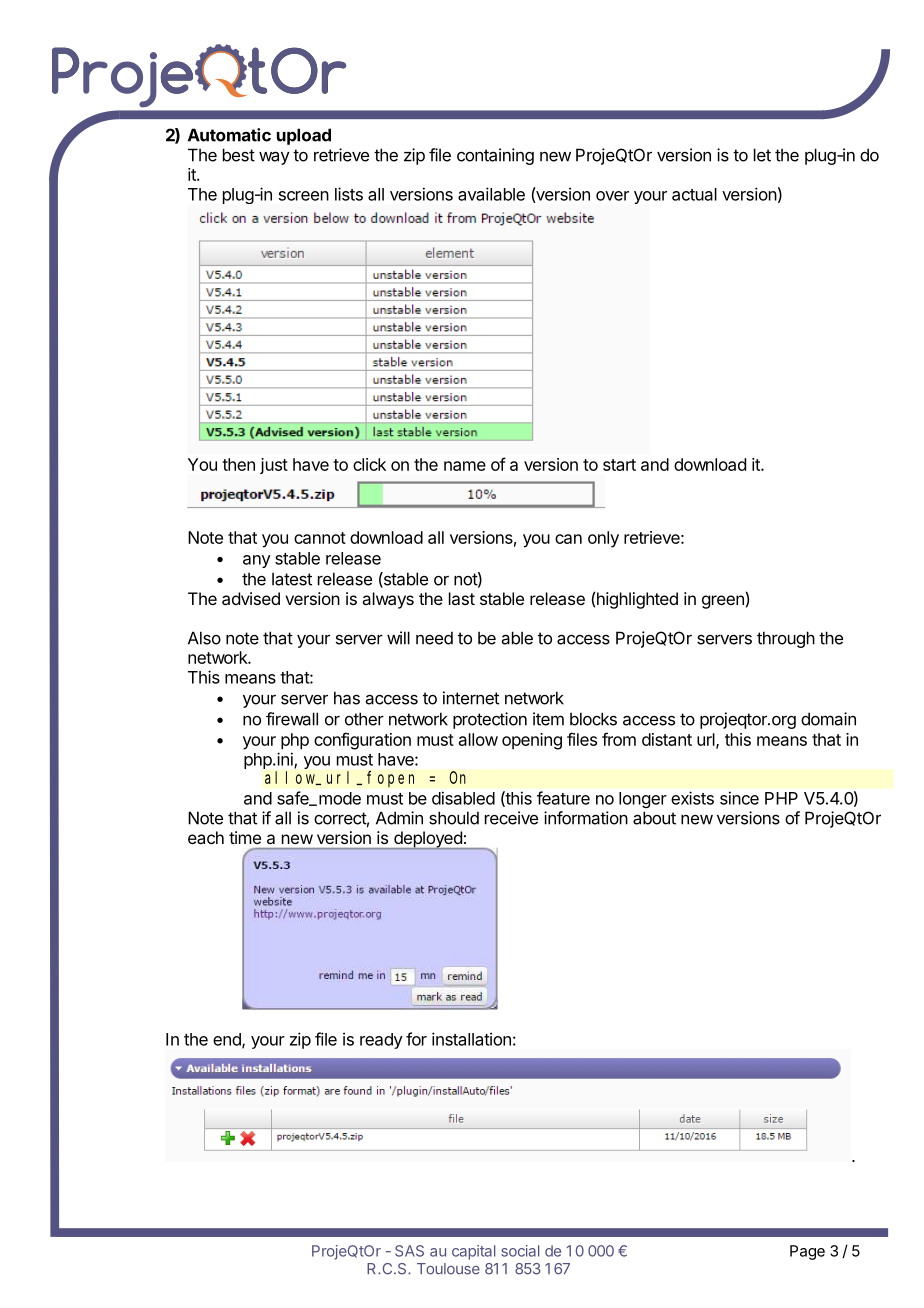  Describe the element at coordinates (762, 155) in the screenshot. I see `let` at that location.
